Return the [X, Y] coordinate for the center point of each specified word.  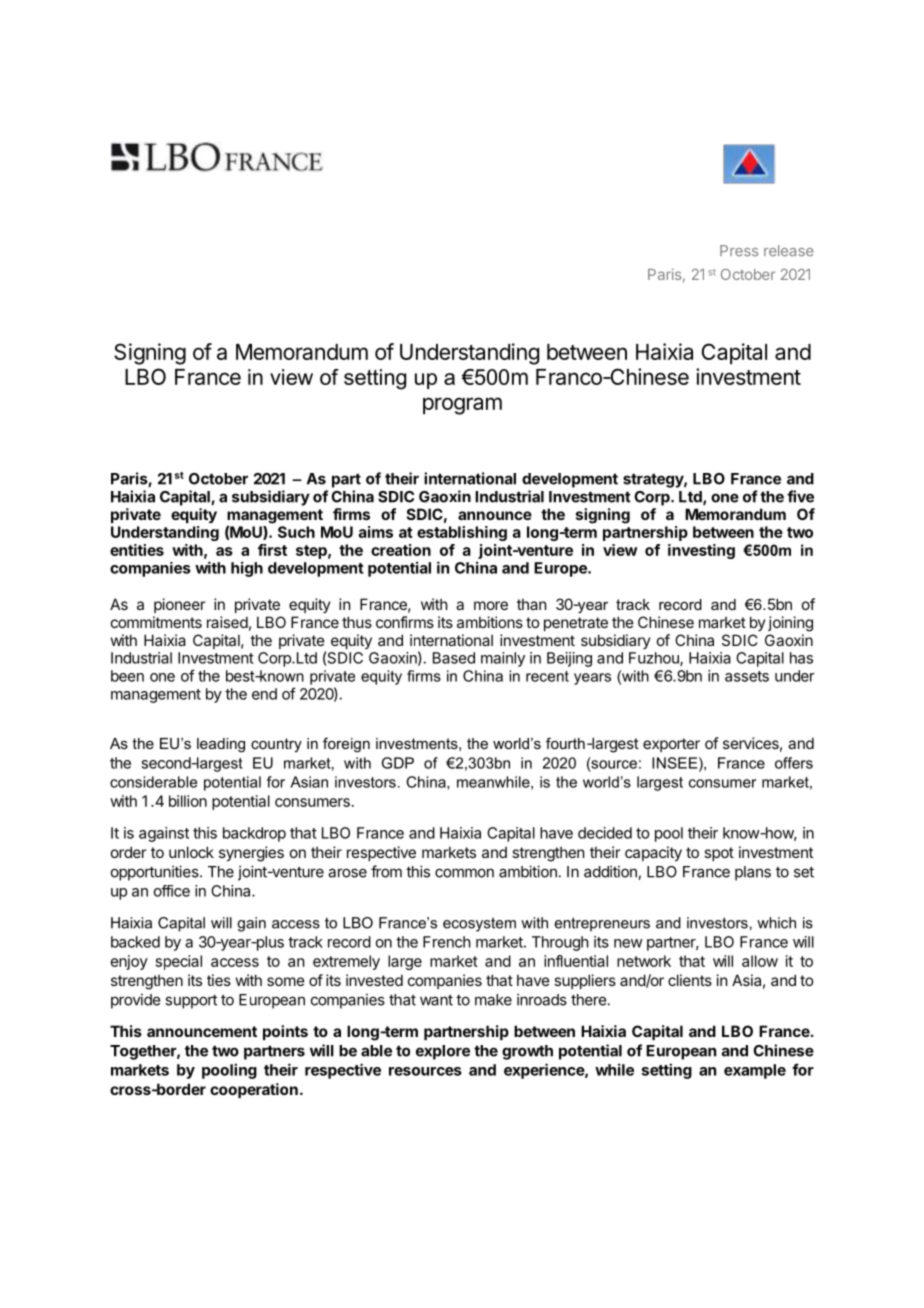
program [462, 406]
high [247, 569]
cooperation [254, 1090]
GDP [398, 763]
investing [701, 551]
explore [443, 1052]
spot [719, 854]
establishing [462, 533]
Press [739, 251]
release [789, 251]
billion [188, 801]
